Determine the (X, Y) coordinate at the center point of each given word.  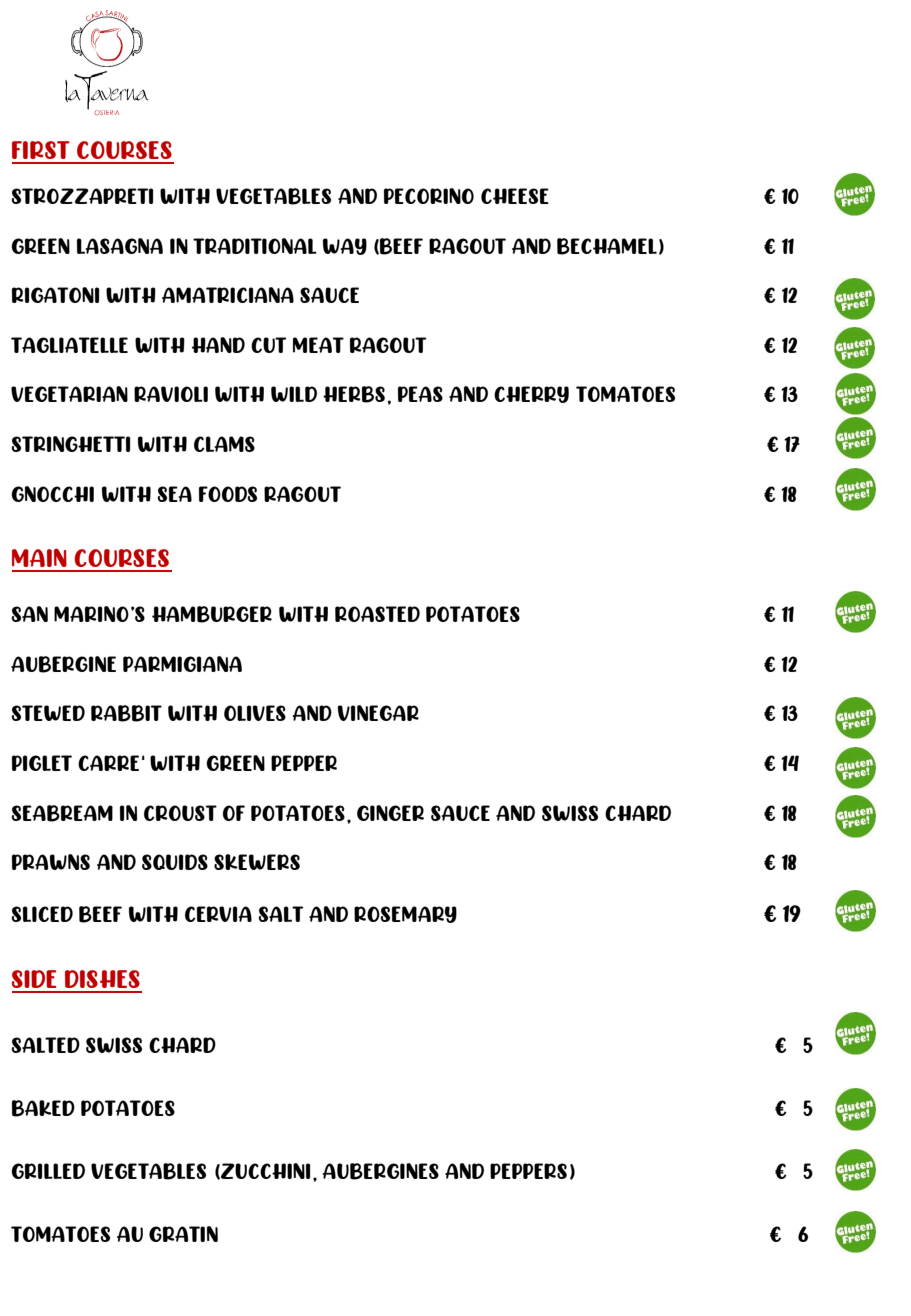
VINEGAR (378, 713)
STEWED (48, 713)
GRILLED (48, 1171)
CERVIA (218, 914)
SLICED (42, 914)
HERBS (354, 394)
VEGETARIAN (69, 394)
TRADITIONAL (255, 246)
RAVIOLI (171, 394)
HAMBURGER (212, 614)
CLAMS (224, 444)
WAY (345, 246)
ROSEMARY (405, 914)
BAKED (43, 1108)
